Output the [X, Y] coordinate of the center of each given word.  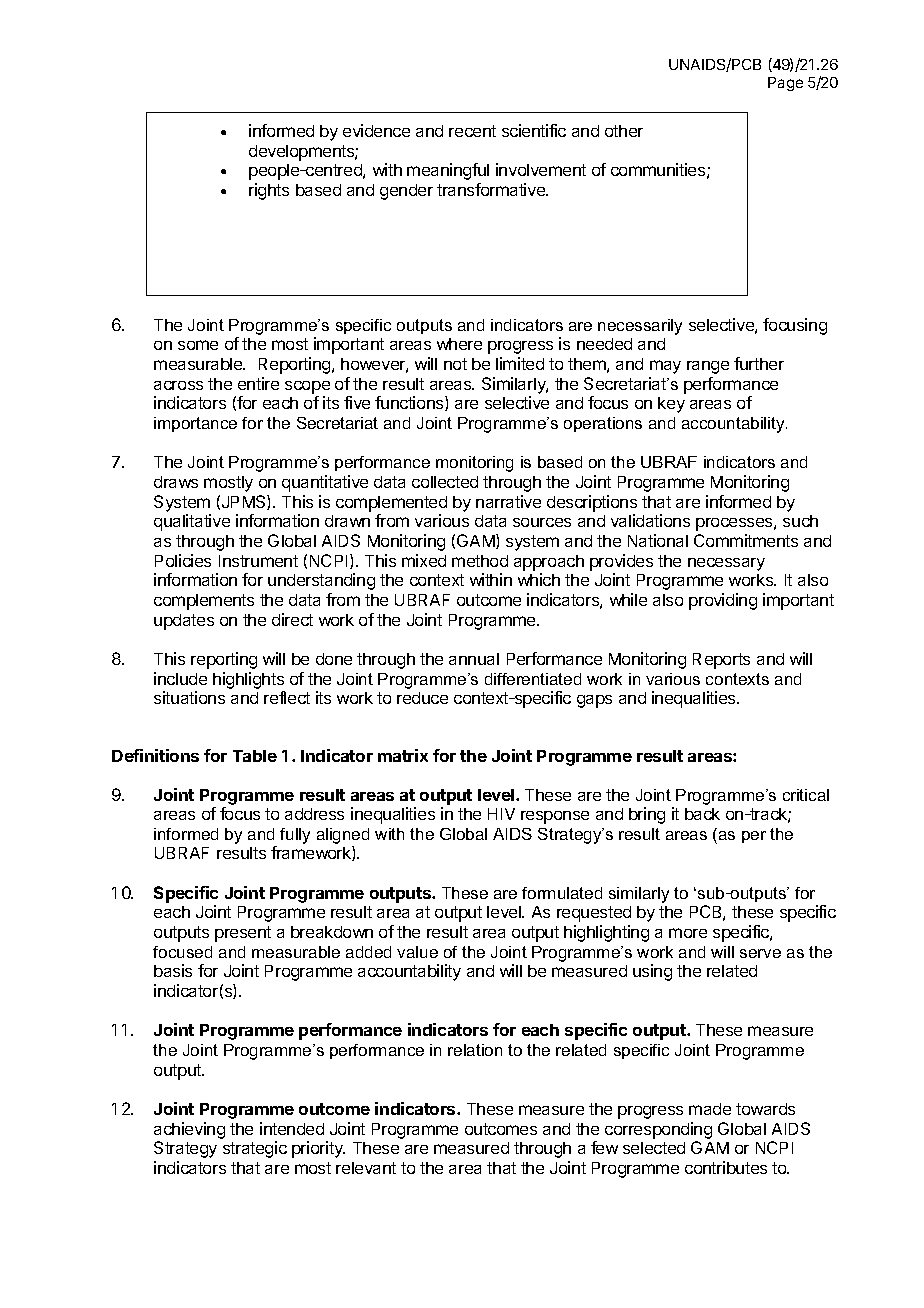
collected [445, 482]
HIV [501, 814]
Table [255, 756]
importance [195, 424]
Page [785, 84]
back [702, 814]
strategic [255, 1149]
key [671, 405]
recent [472, 131]
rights [269, 191]
